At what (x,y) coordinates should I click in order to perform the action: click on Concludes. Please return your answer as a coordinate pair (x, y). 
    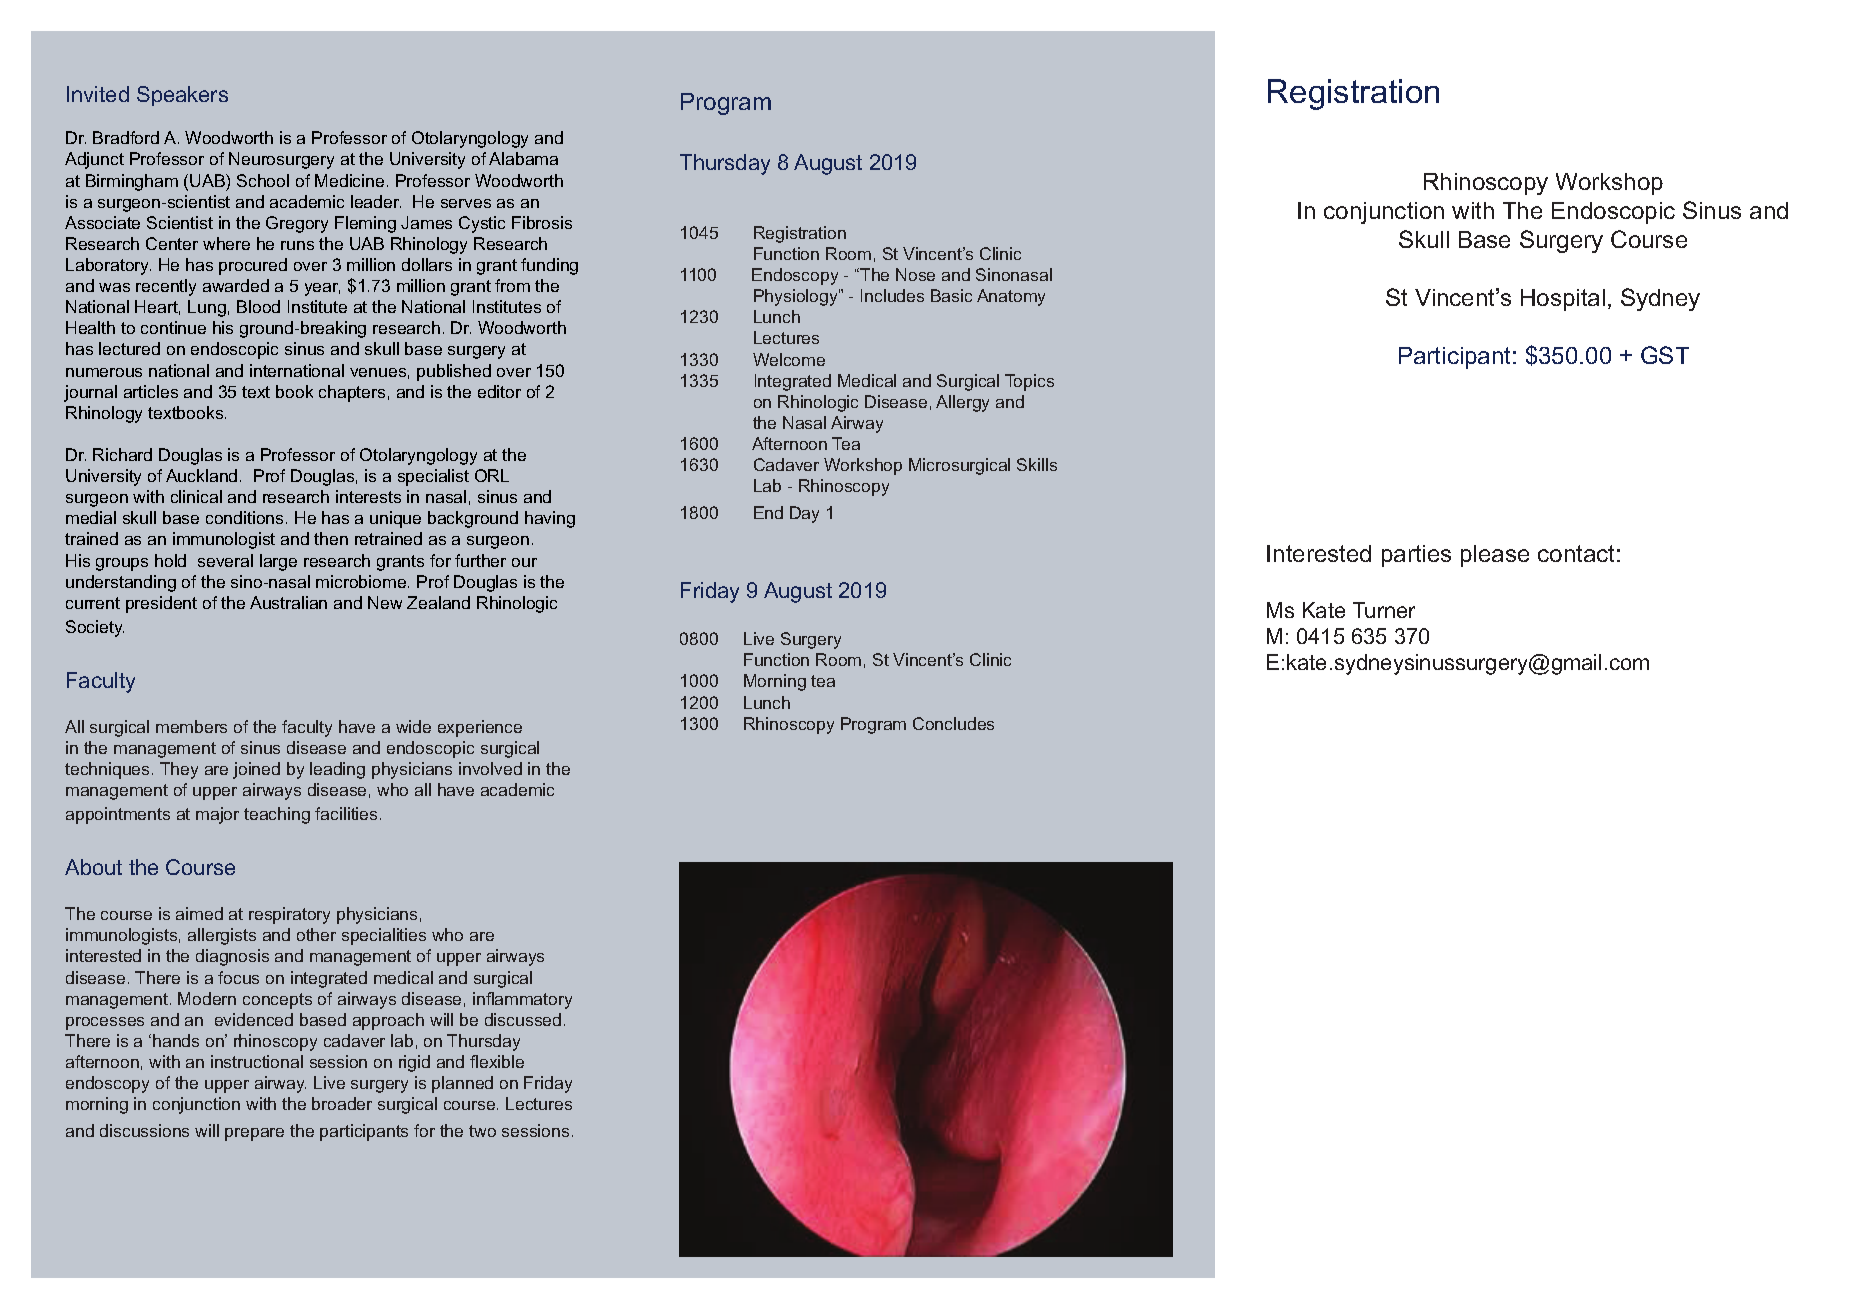
    Looking at the image, I should click on (953, 723).
